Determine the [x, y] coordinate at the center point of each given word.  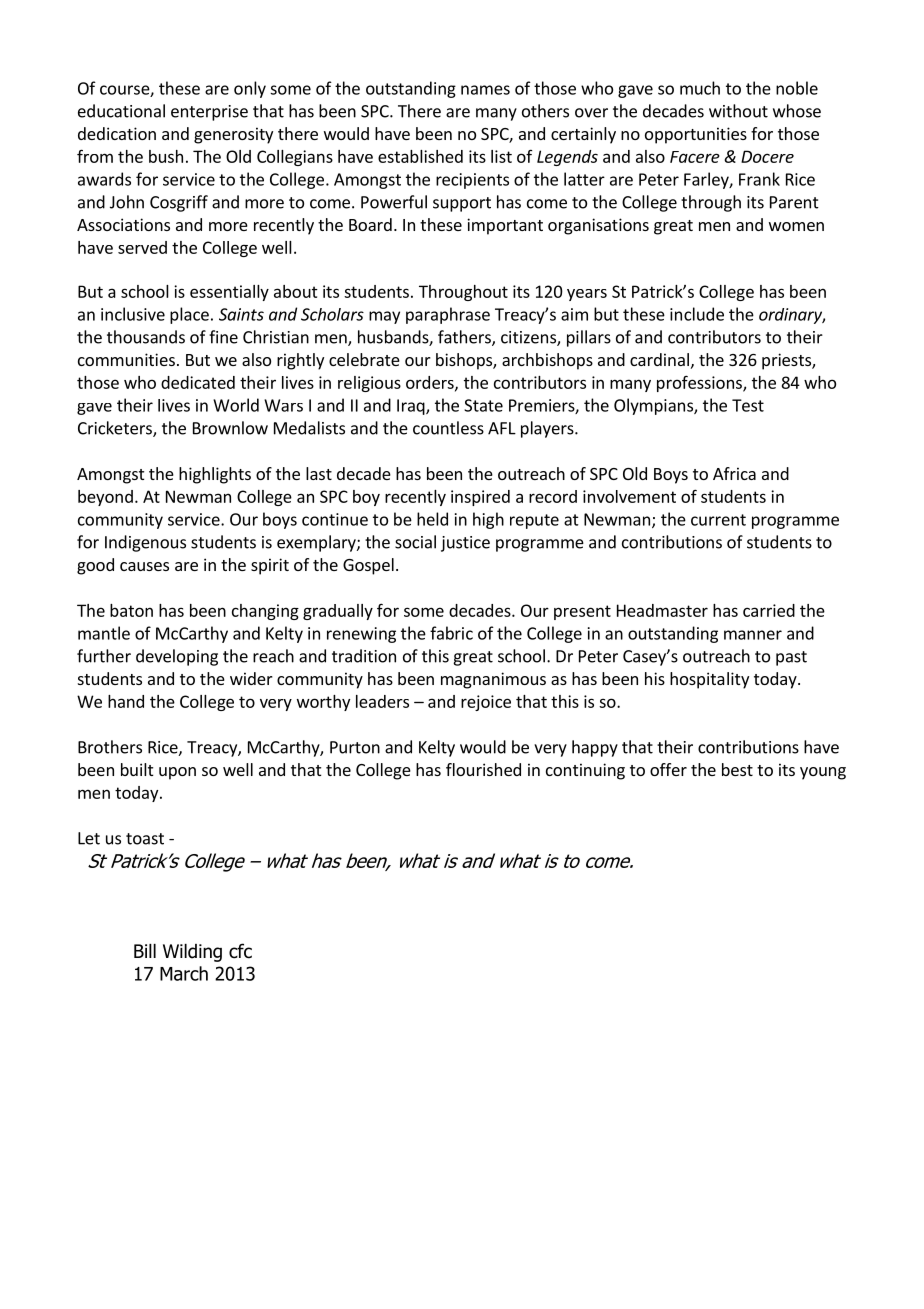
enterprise [209, 113]
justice [465, 544]
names [485, 90]
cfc [240, 951]
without [738, 111]
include [697, 314]
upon [177, 773]
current [718, 520]
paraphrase [448, 315]
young [823, 773]
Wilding [192, 953]
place [189, 315]
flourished [483, 769]
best [737, 769]
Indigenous [145, 543]
